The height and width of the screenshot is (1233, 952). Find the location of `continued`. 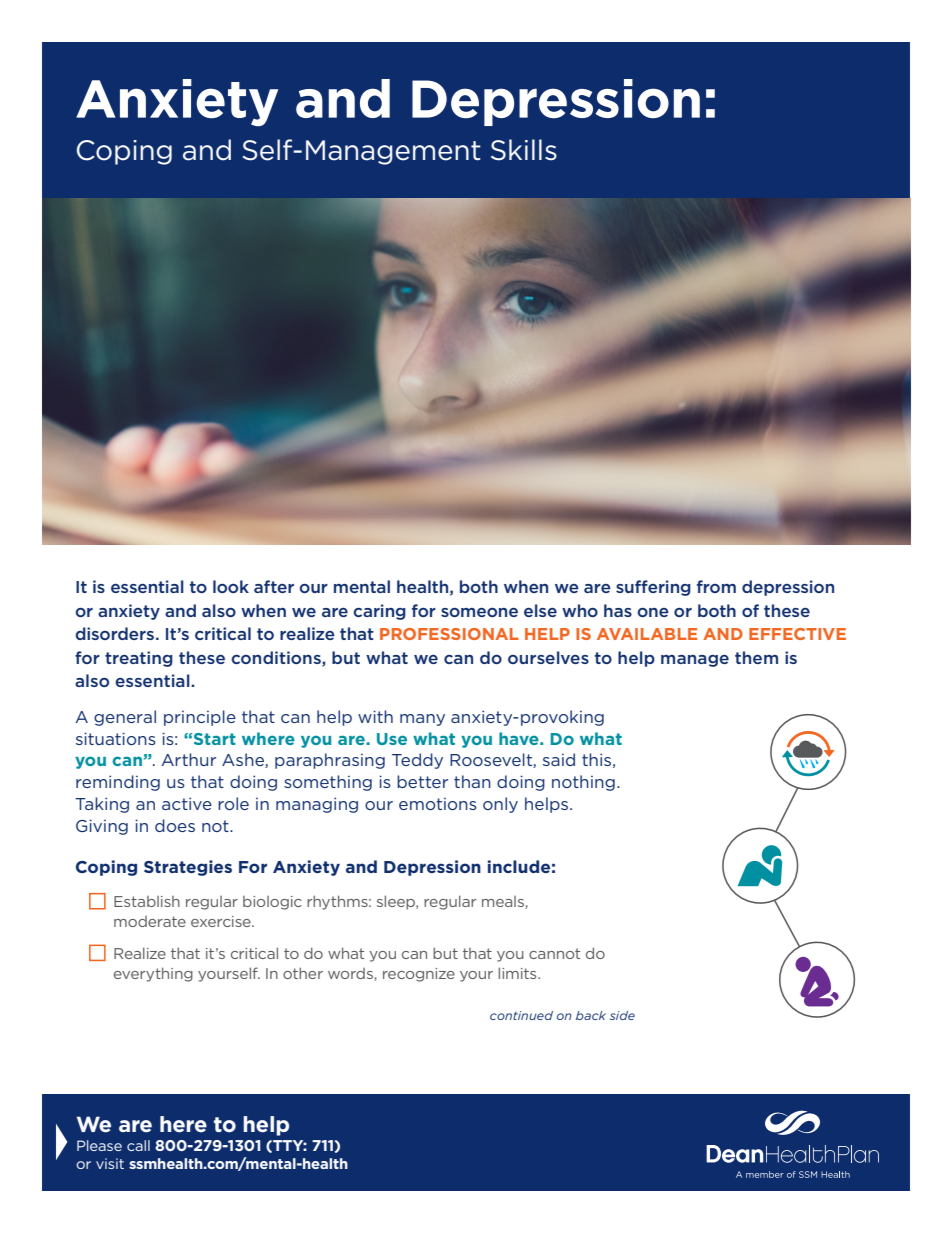

continued is located at coordinates (521, 1015).
